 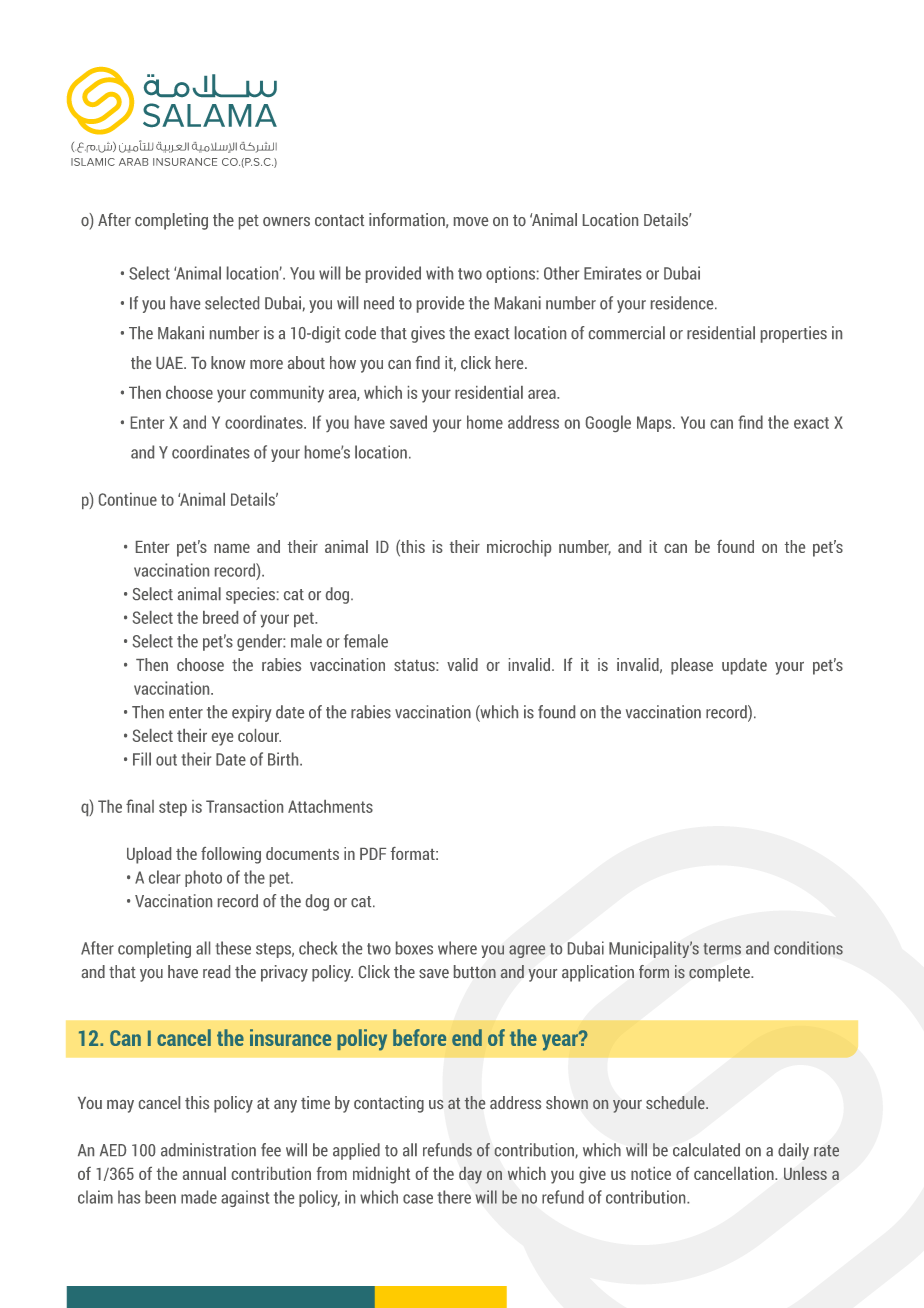 What do you see at coordinates (204, 1173) in the screenshot?
I see `annual` at bounding box center [204, 1173].
